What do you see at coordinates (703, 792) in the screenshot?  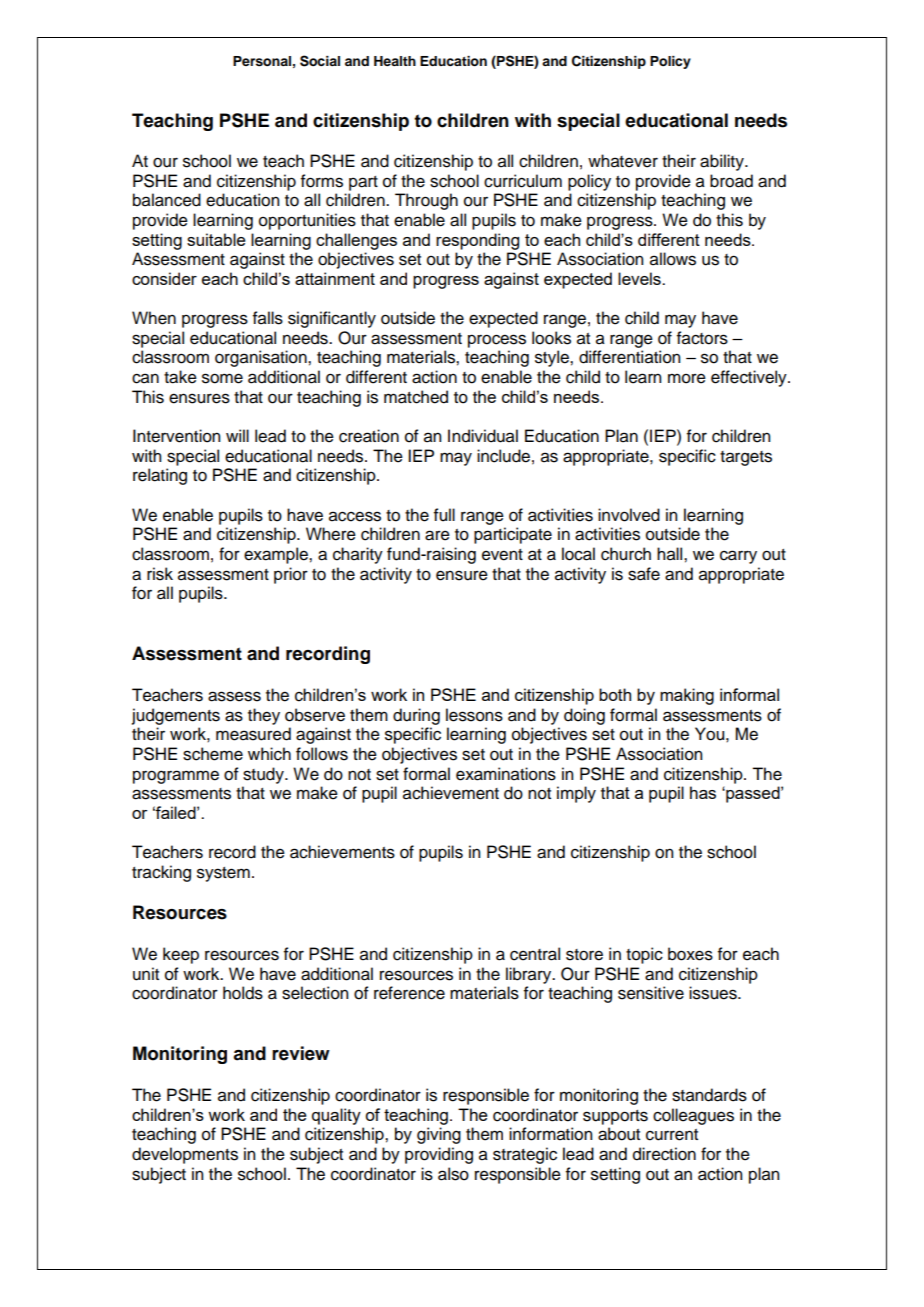 I see `has` at bounding box center [703, 792].
